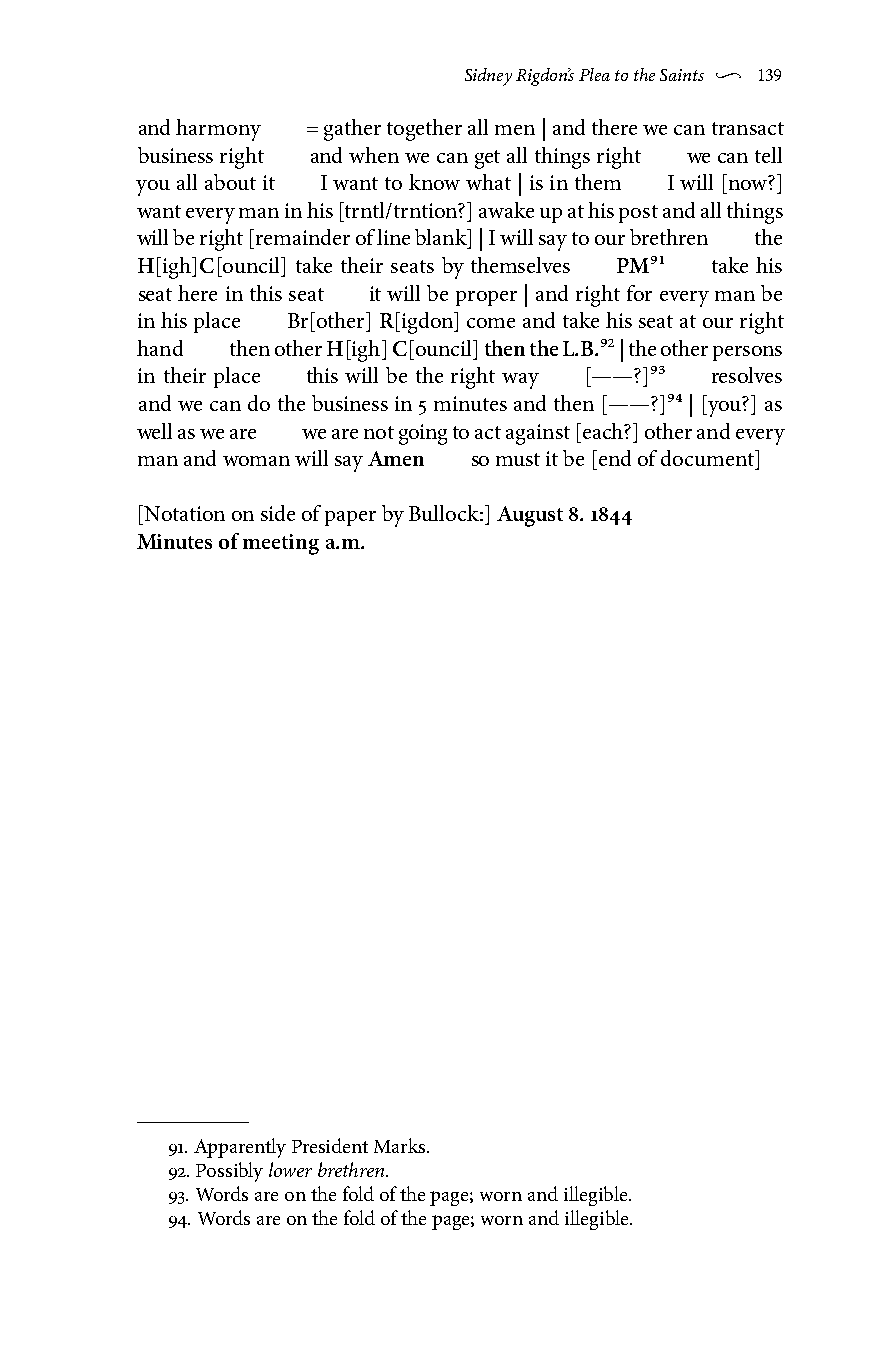  Describe the element at coordinates (401, 1145) in the image. I see `Marks` at that location.
